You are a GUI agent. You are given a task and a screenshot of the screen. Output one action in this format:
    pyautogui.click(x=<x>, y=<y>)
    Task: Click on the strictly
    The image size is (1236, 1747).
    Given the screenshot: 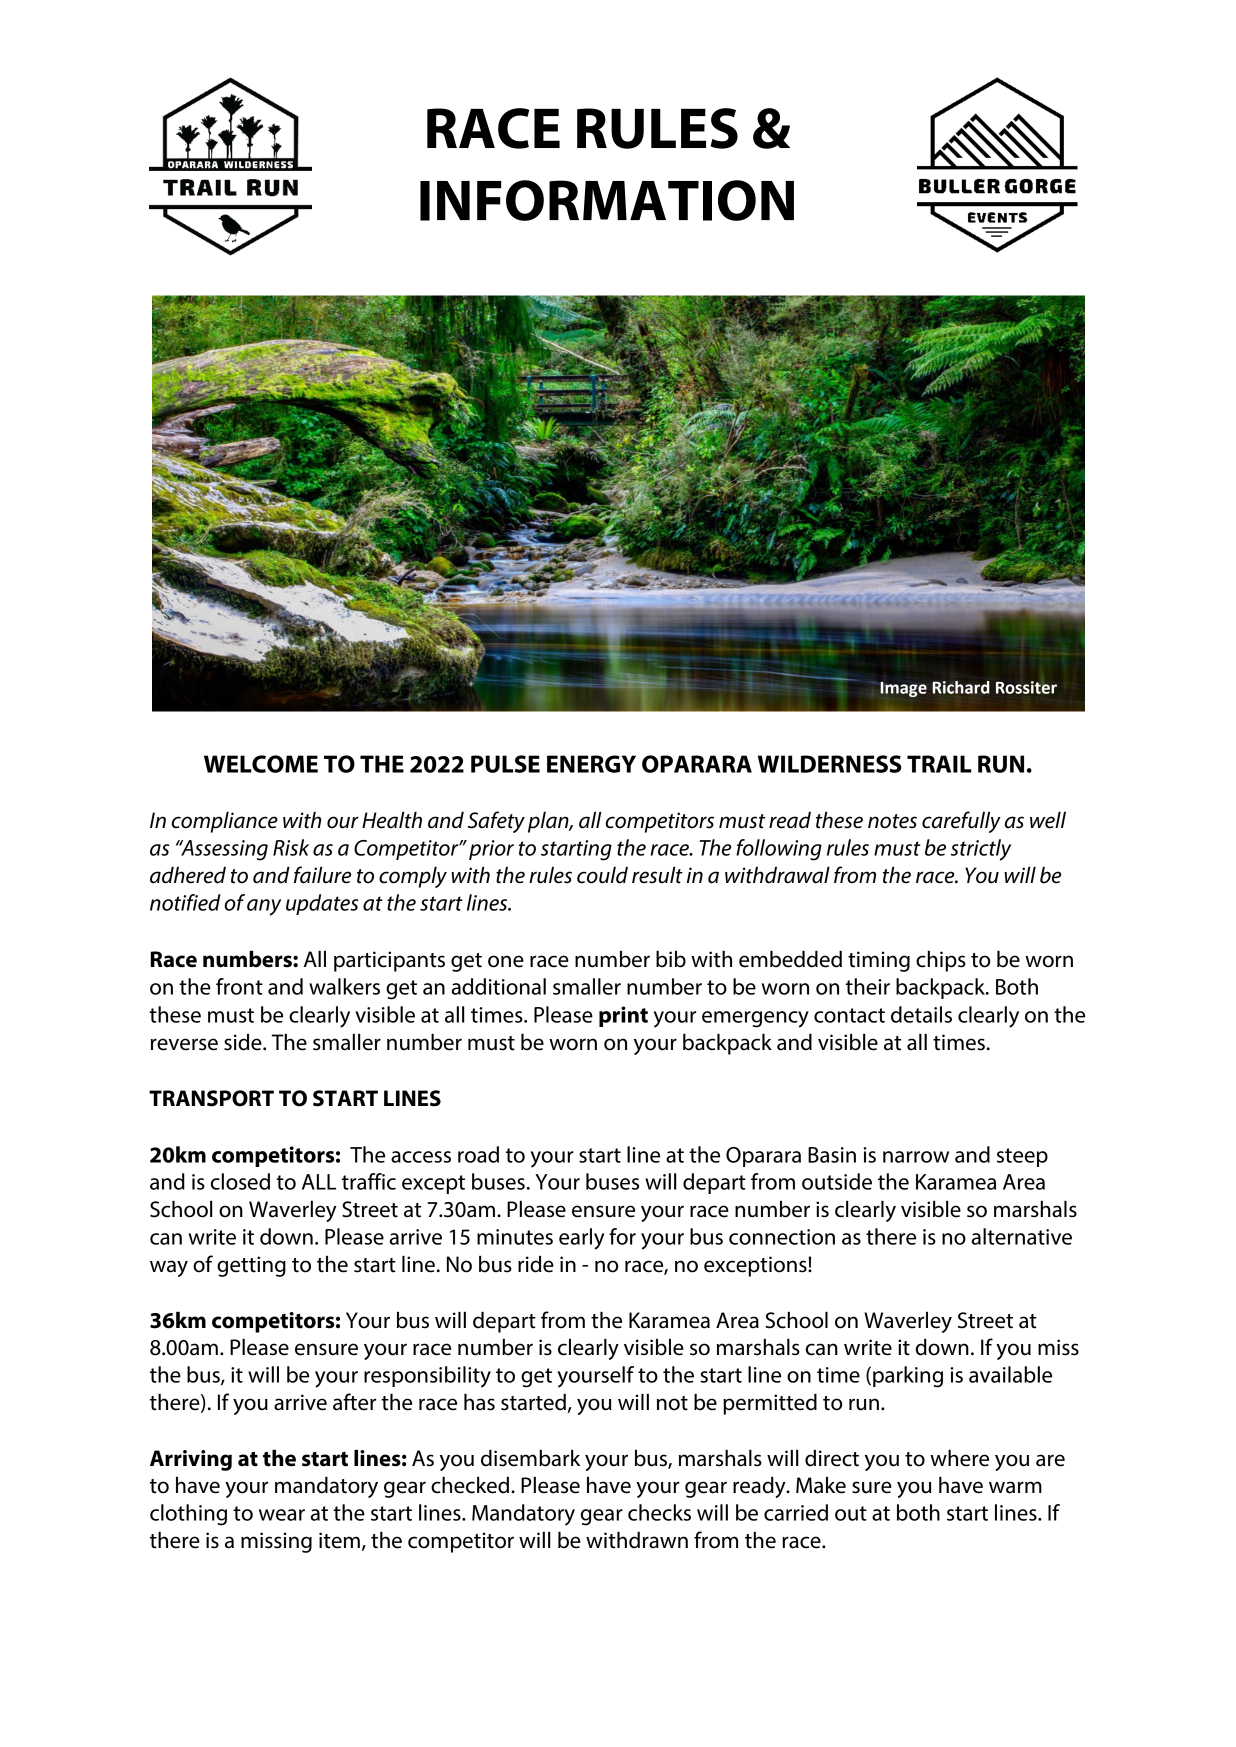 What is the action you would take?
    pyautogui.click(x=981, y=850)
